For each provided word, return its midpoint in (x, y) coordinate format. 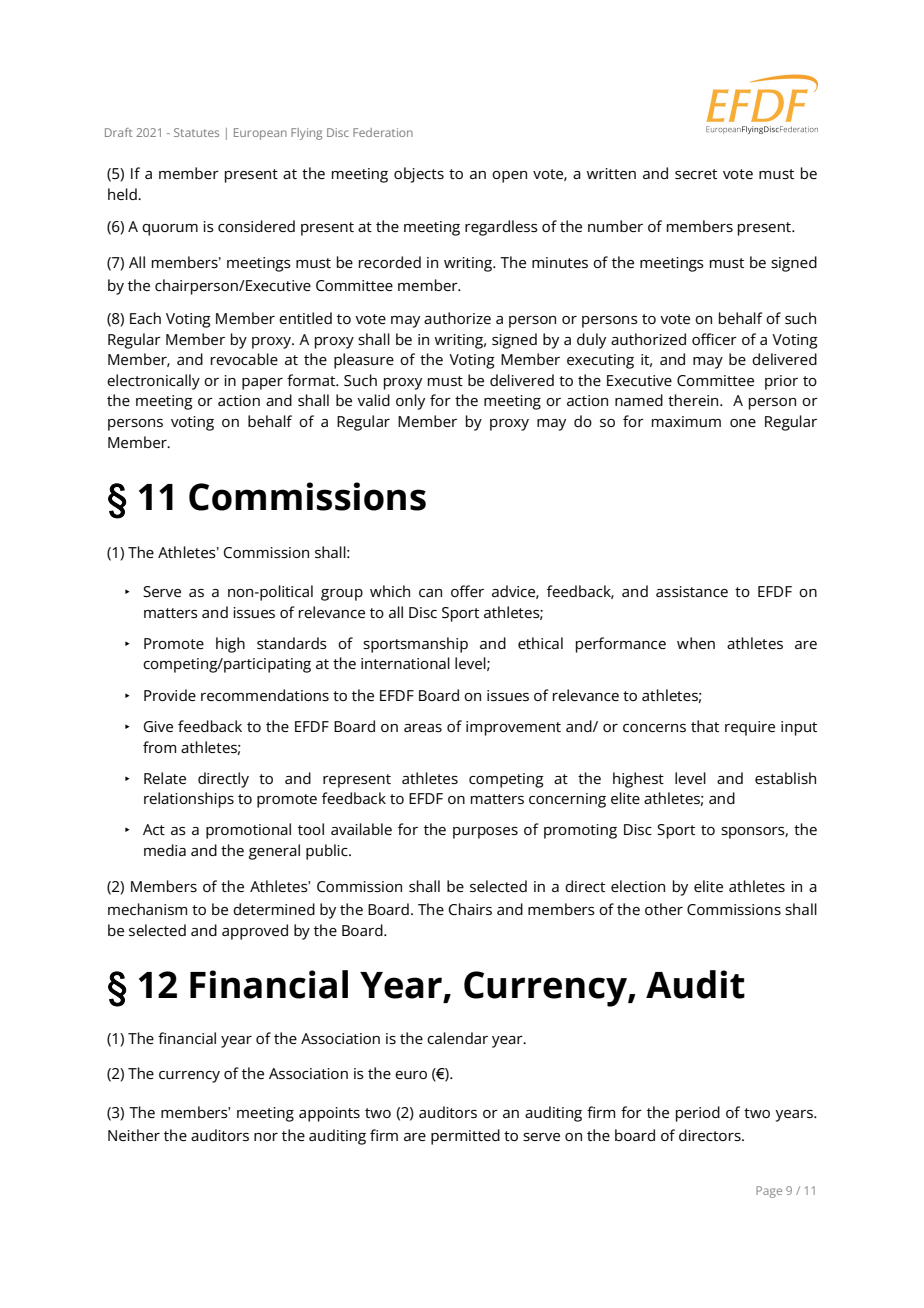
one (743, 423)
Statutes (196, 132)
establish (785, 778)
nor (266, 1137)
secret (696, 174)
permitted (465, 1137)
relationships (189, 800)
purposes (485, 833)
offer (467, 591)
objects (419, 175)
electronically (153, 382)
